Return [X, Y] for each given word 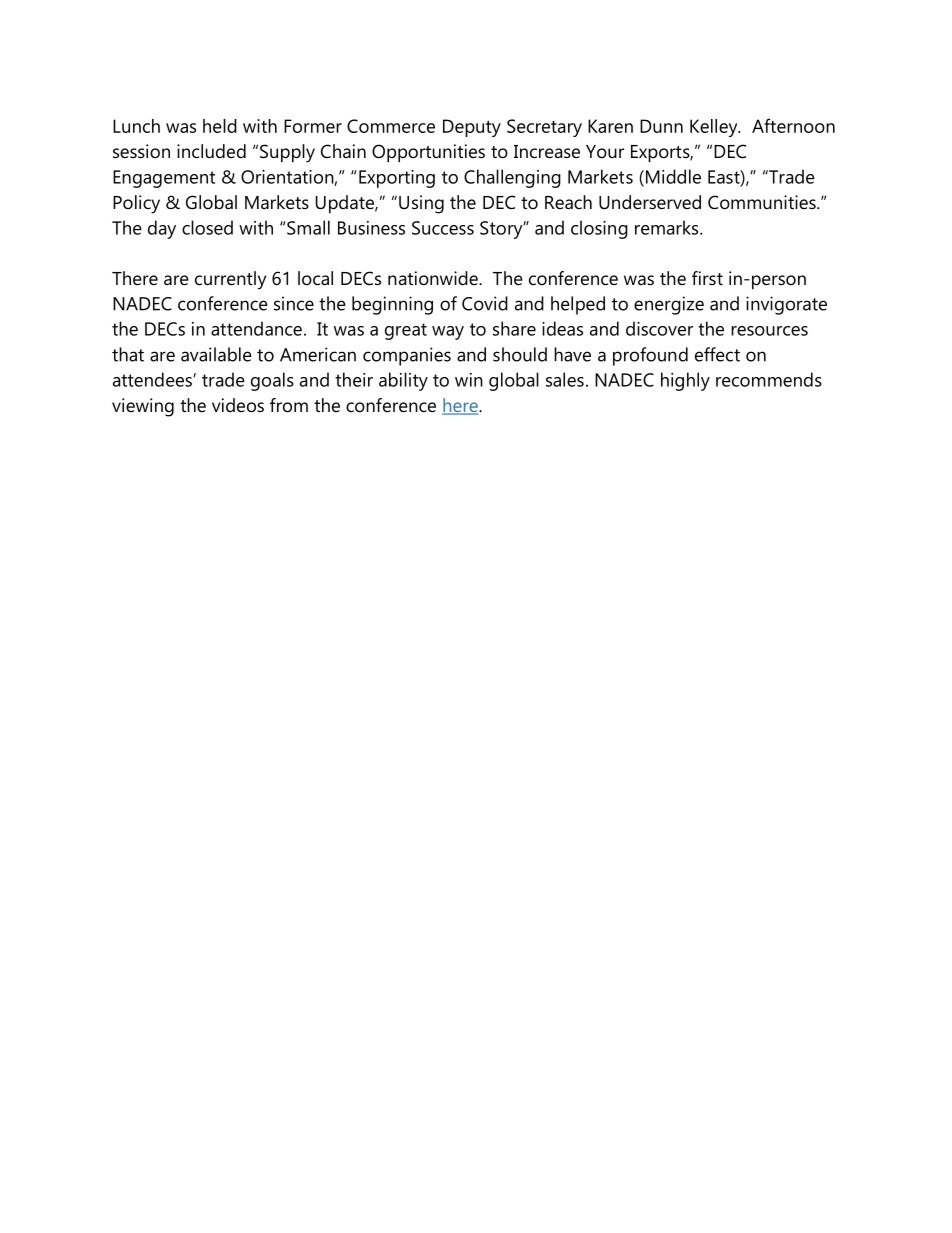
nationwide [434, 278]
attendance [256, 328]
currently [230, 280]
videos [238, 405]
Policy [136, 204]
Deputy [472, 128]
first [707, 278]
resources [769, 331]
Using [421, 204]
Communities [763, 202]
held [220, 126]
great [406, 331]
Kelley [715, 128]
